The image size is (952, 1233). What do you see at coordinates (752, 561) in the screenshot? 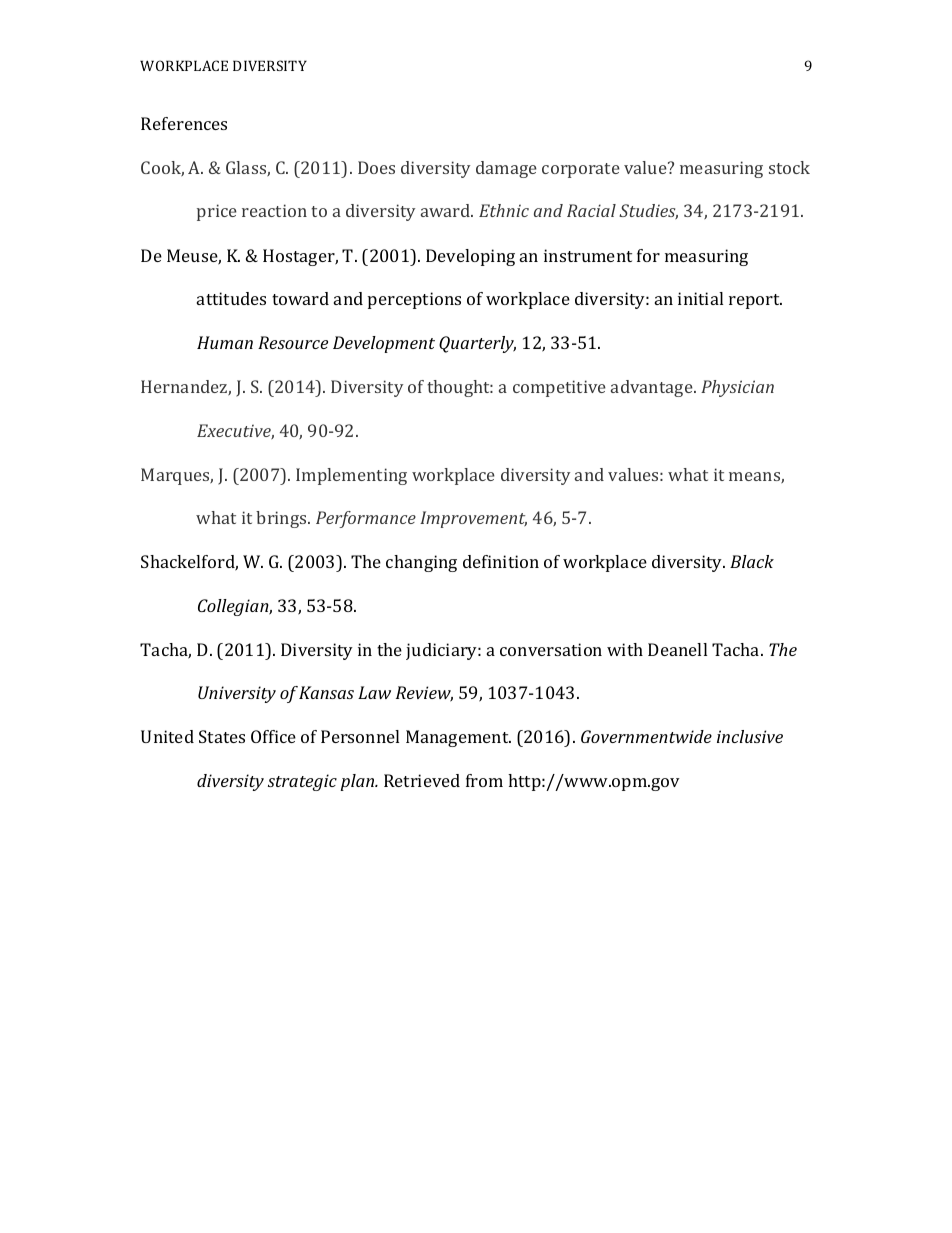
I see `Black` at bounding box center [752, 561].
